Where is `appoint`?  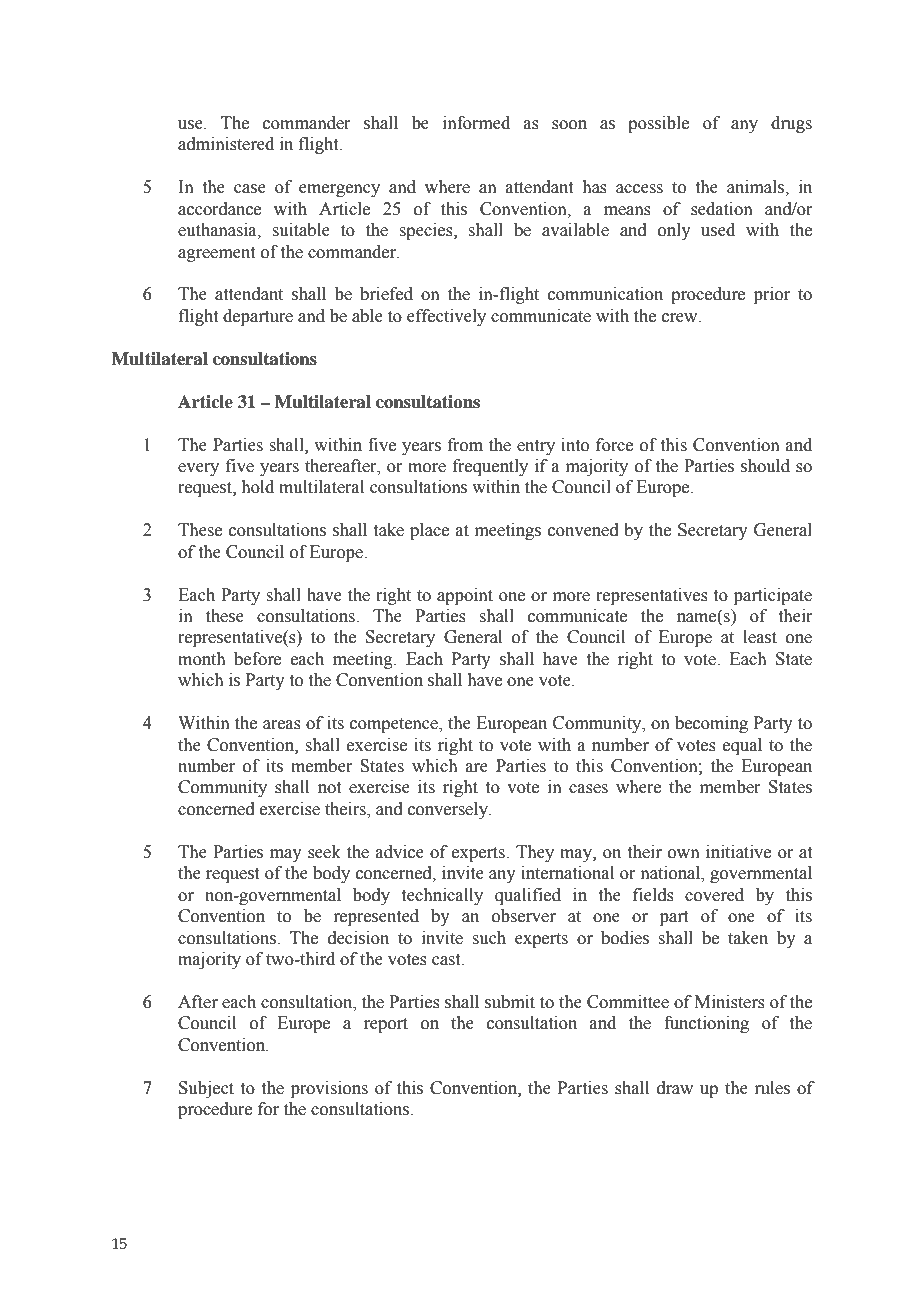
appoint is located at coordinates (465, 596).
